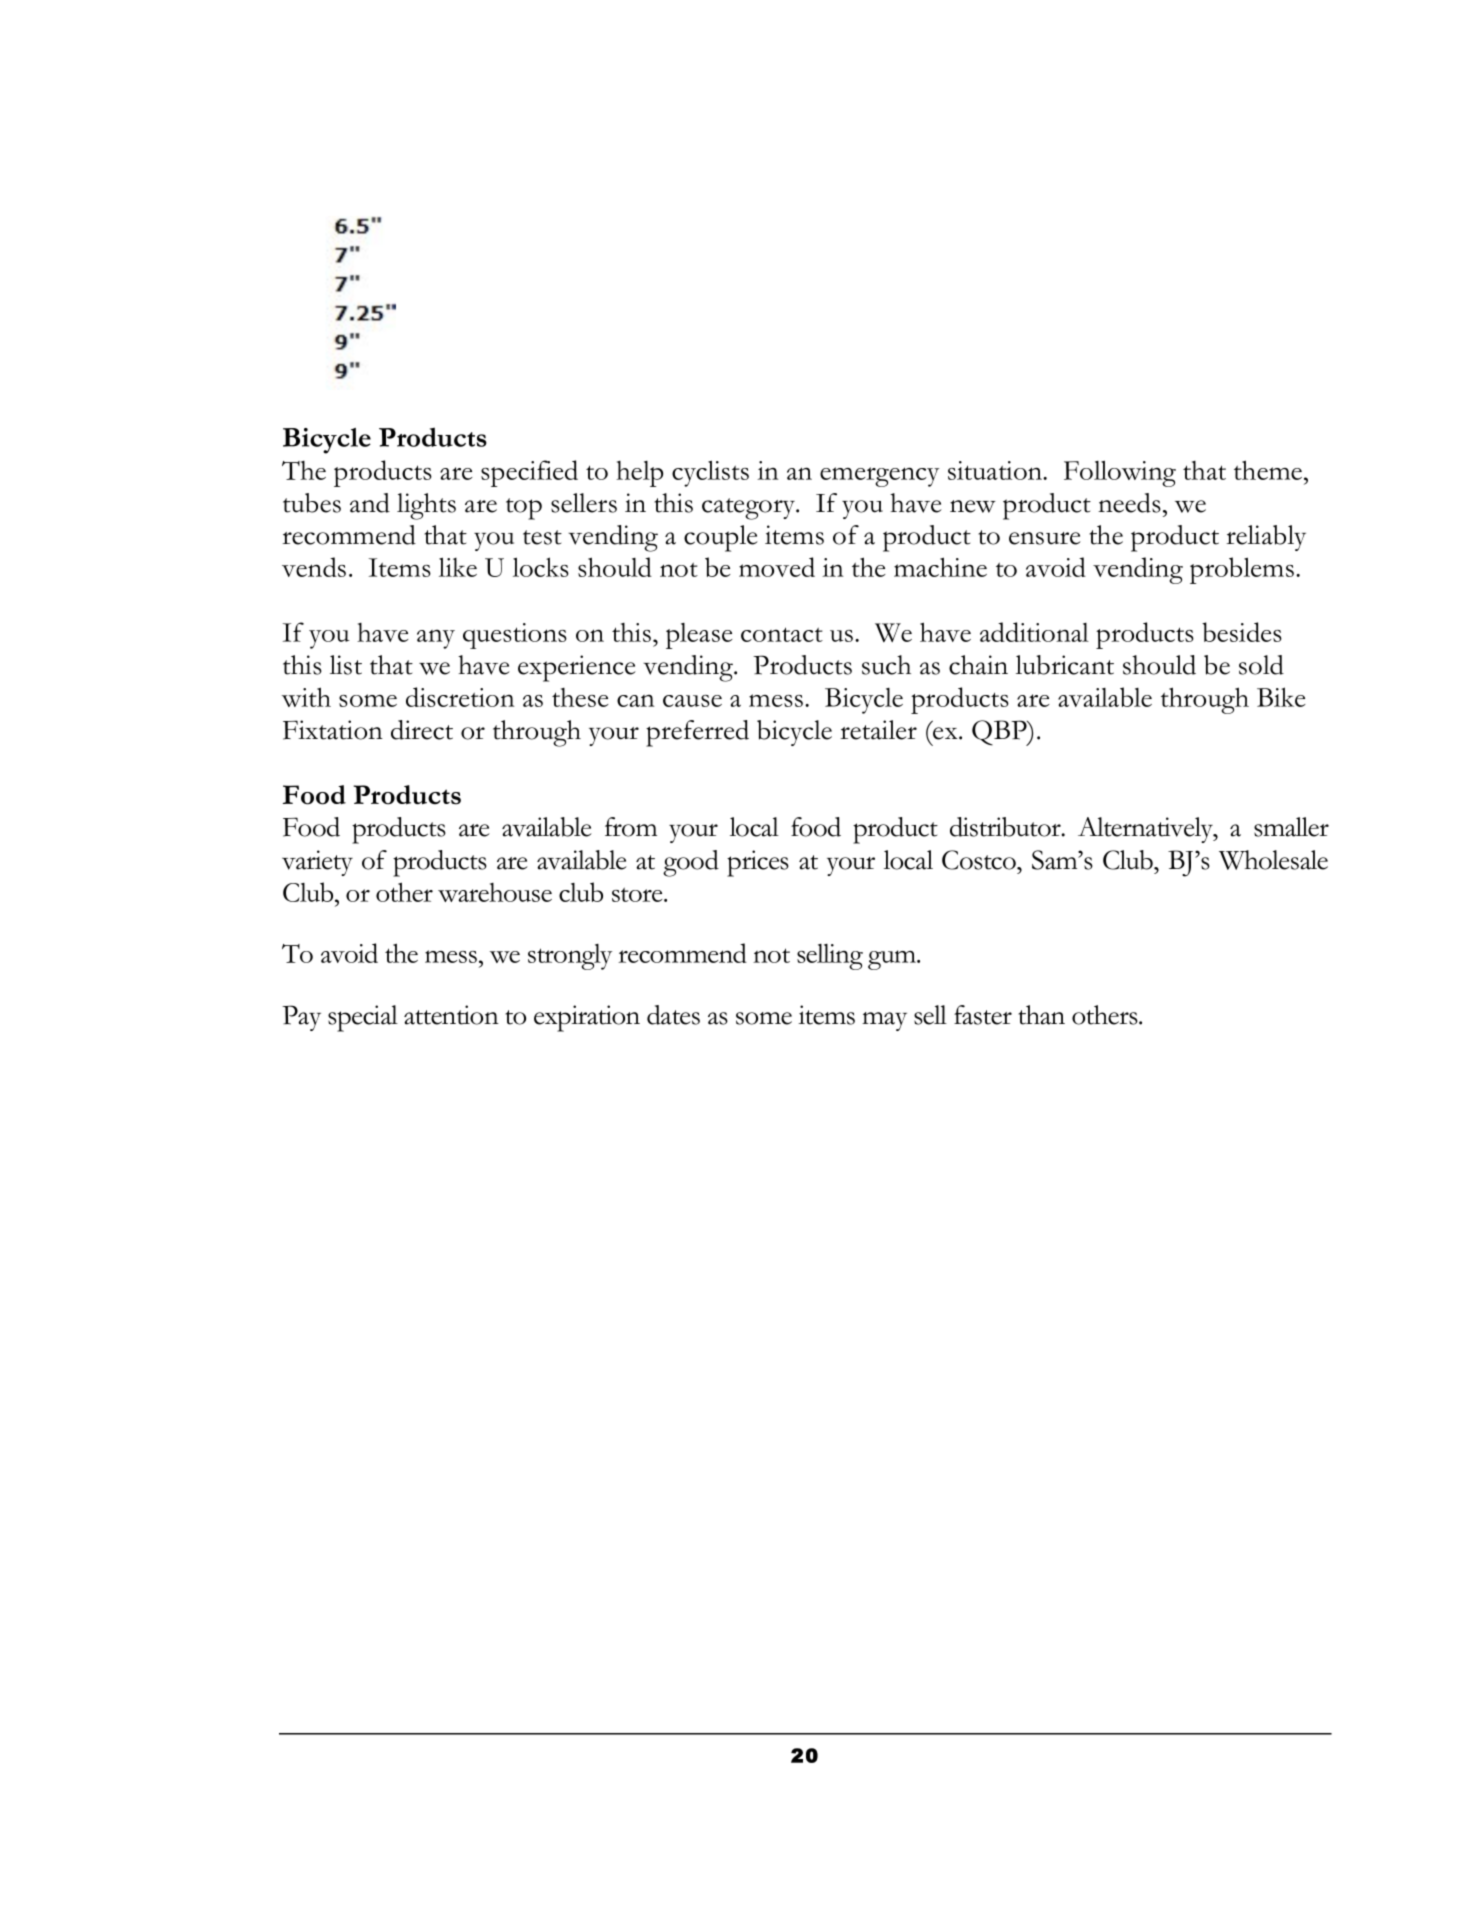  Describe the element at coordinates (422, 730) in the document. I see `direct` at that location.
